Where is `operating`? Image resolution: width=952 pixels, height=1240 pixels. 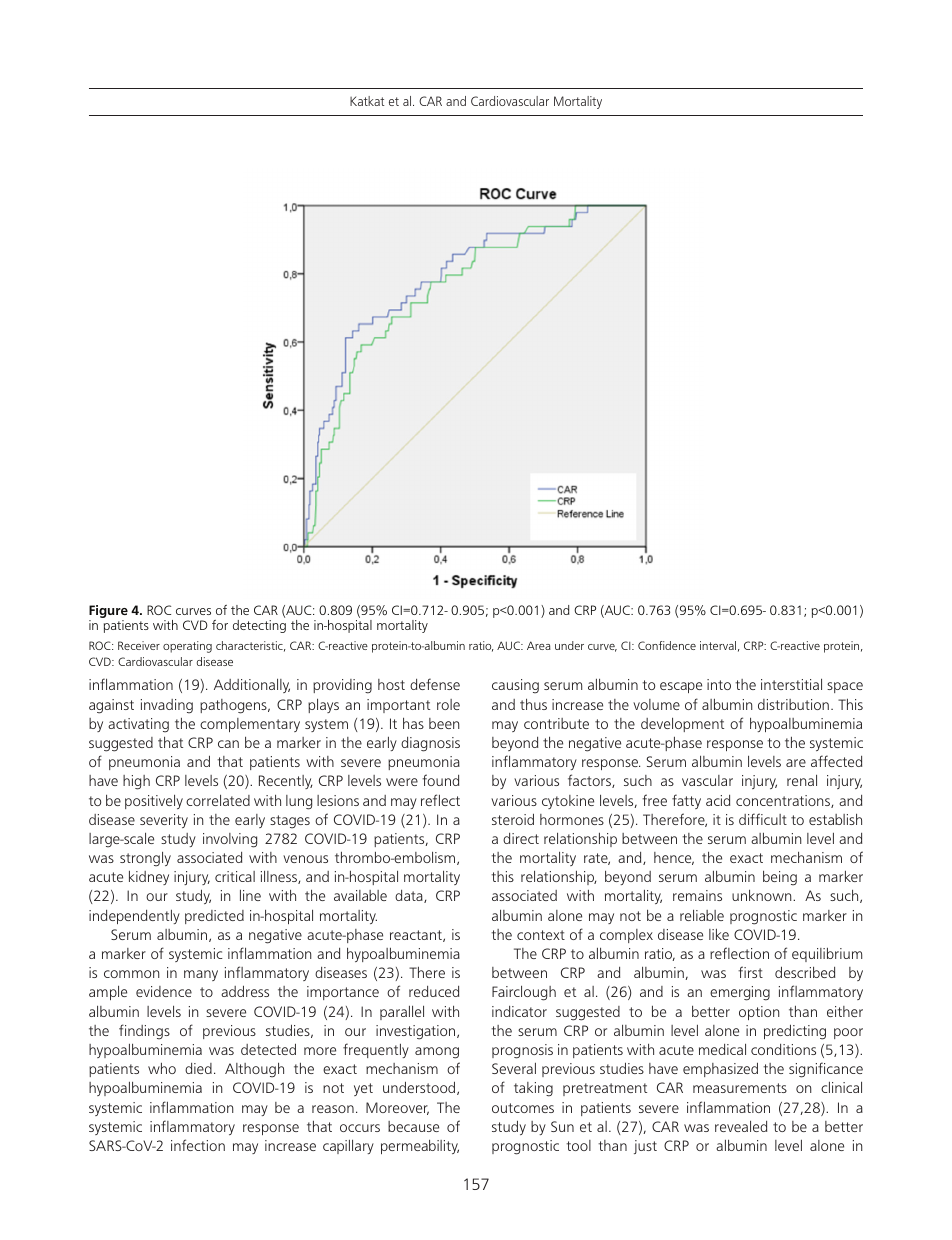
operating is located at coordinates (187, 647).
